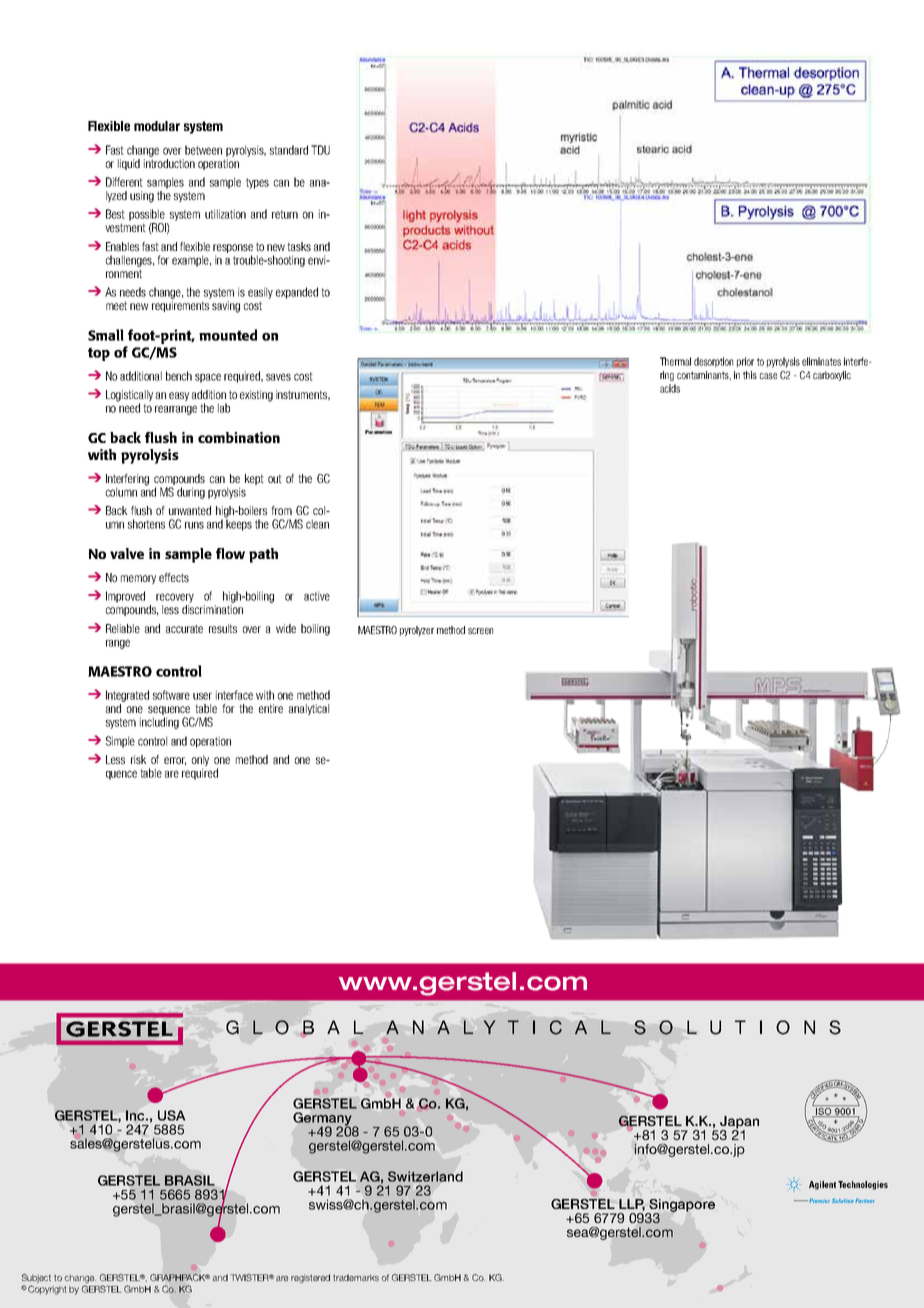 The image size is (924, 1308). I want to click on Integrated, so click(127, 696).
